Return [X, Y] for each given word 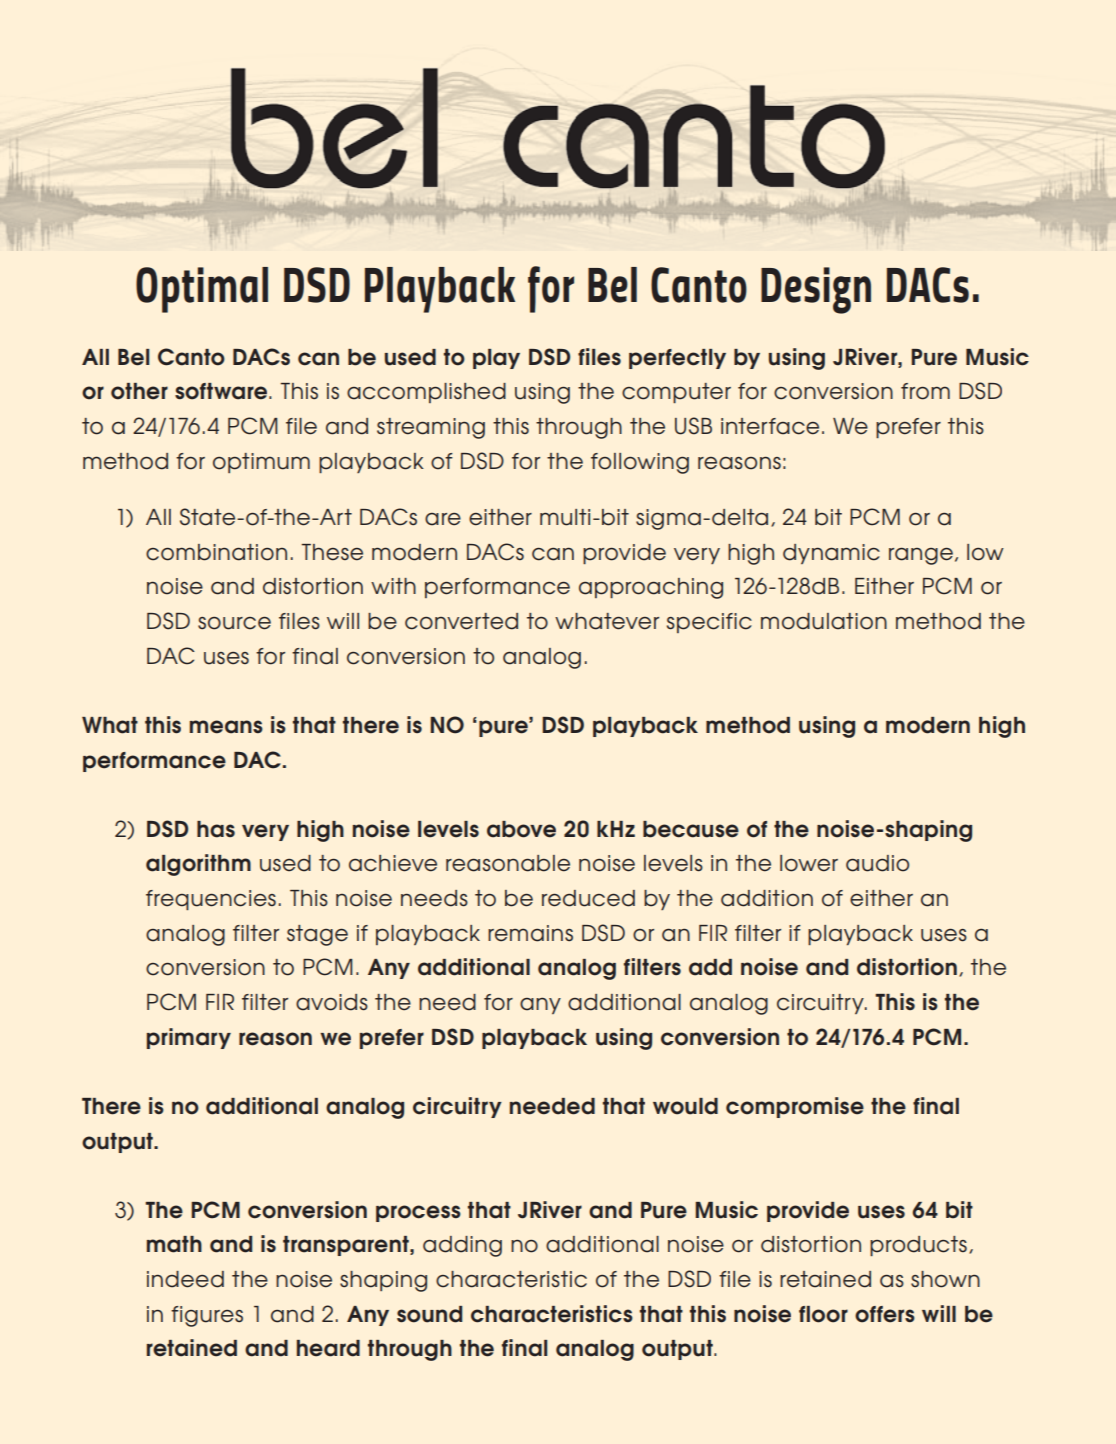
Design [816, 290]
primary [189, 1038]
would [685, 1106]
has [216, 829]
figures [207, 1316]
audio [877, 863]
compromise [795, 1107]
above [521, 829]
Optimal [202, 290]
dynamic [831, 554]
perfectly [677, 359]
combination [216, 552]
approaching [651, 588]
